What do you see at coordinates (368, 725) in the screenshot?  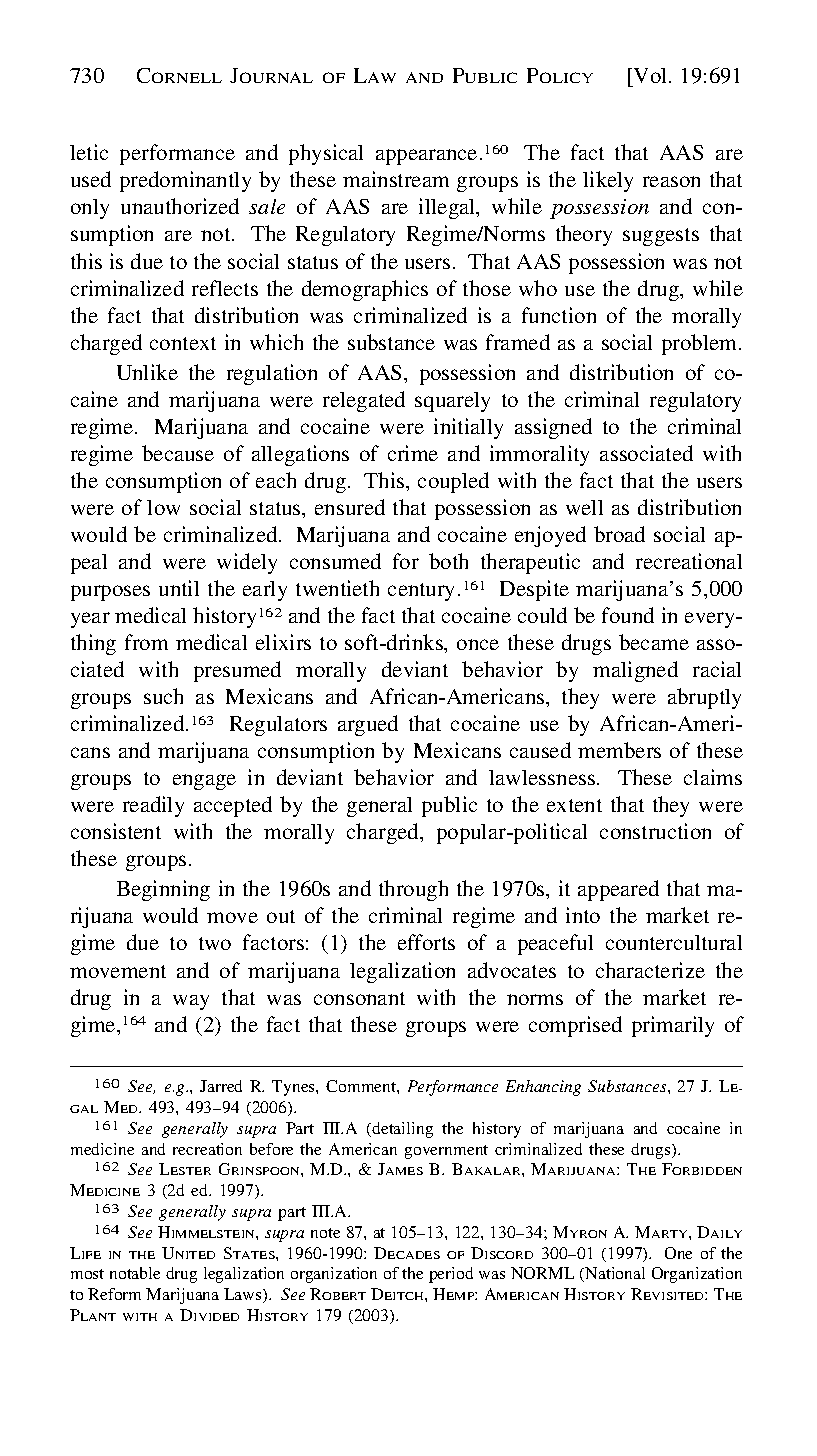 I see `argued` at bounding box center [368, 725].
